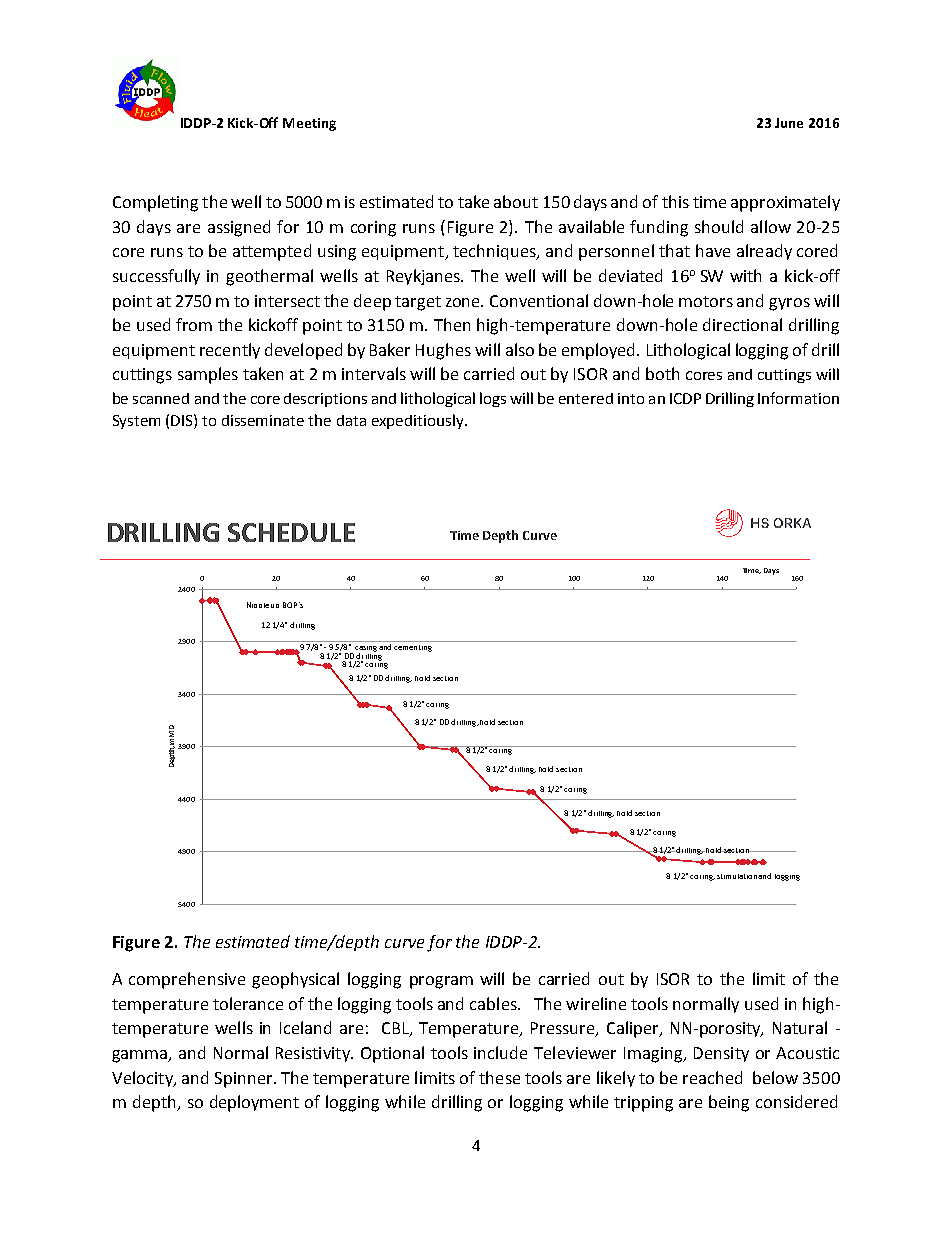  What do you see at coordinates (291, 532) in the document?
I see `SCHEDULE` at bounding box center [291, 532].
